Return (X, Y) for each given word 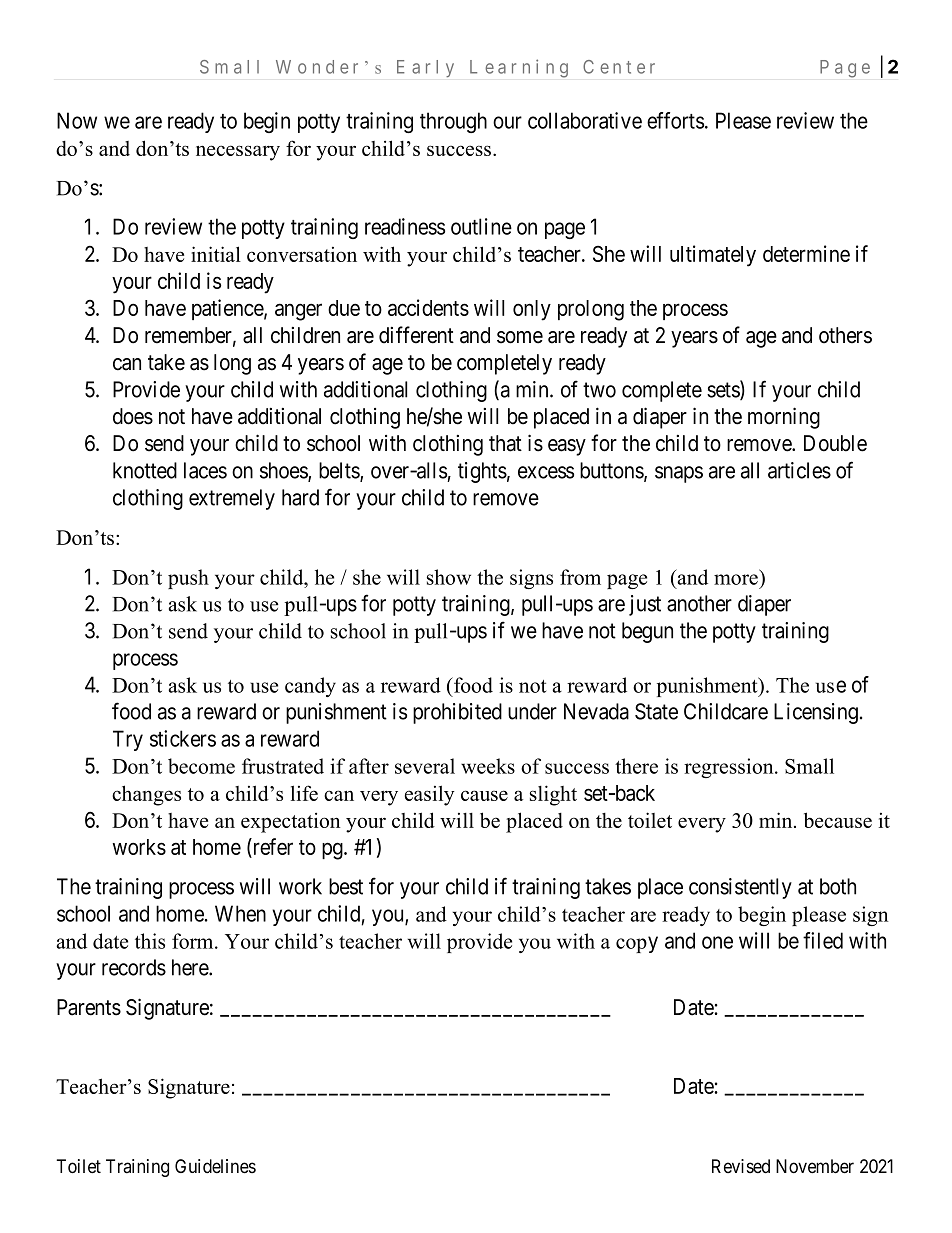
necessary (238, 153)
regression (730, 768)
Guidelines (215, 1166)
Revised (741, 1166)
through (453, 122)
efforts (675, 120)
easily (430, 795)
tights (482, 472)
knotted (145, 470)
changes (146, 795)
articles (799, 470)
